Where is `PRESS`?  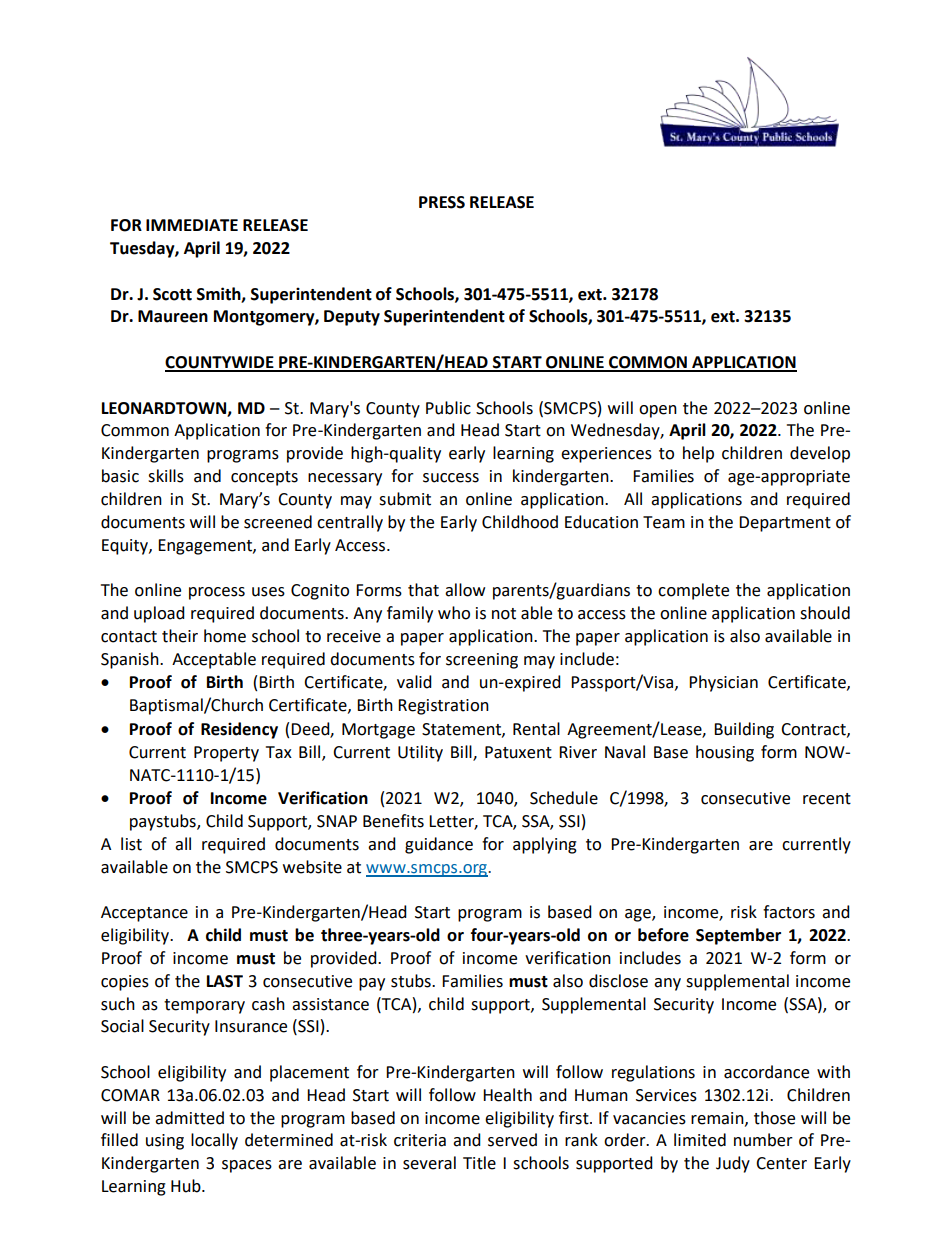
PRESS is located at coordinates (442, 202).
